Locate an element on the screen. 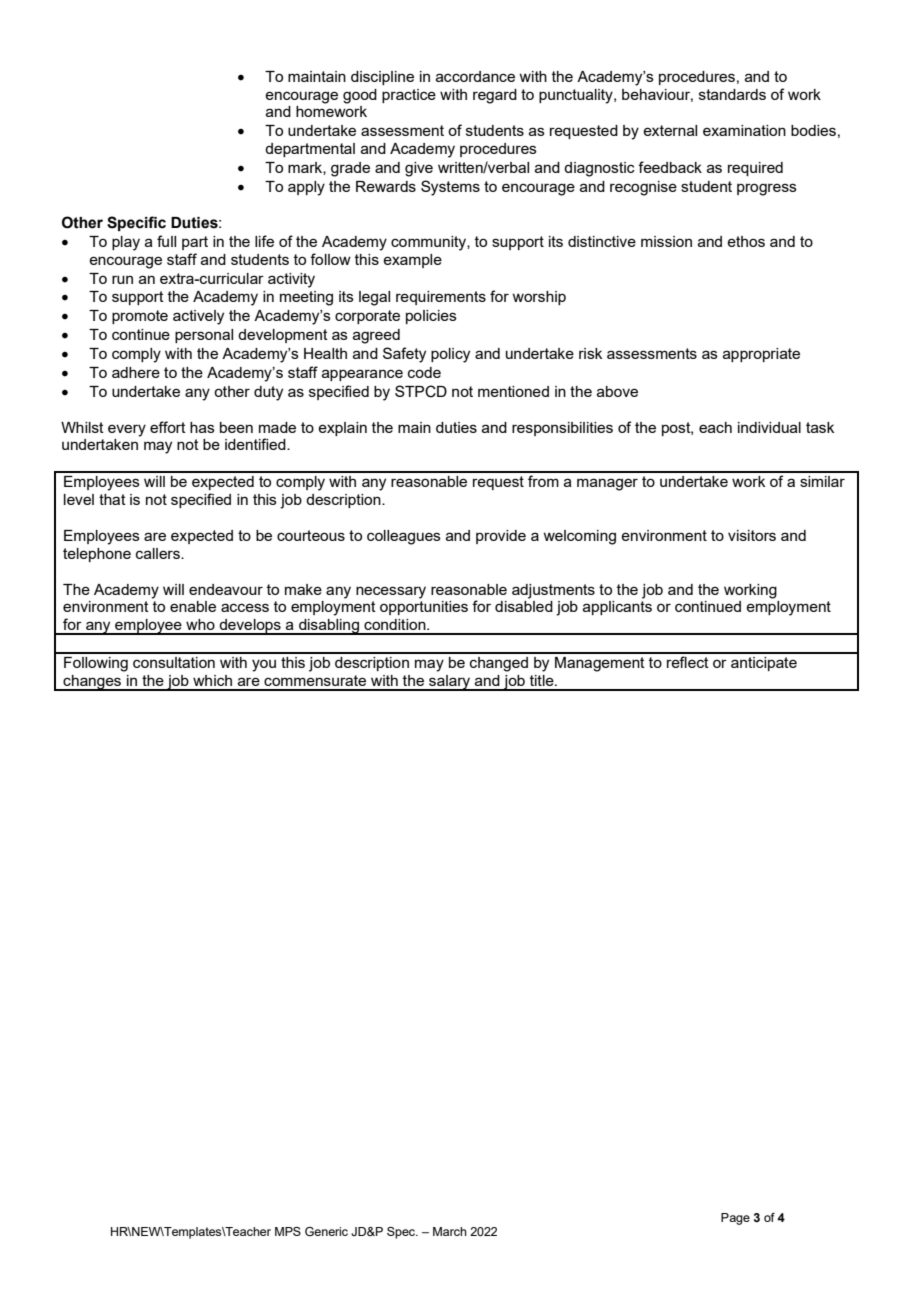 This screenshot has width=924, height=1308. March is located at coordinates (450, 1231).
